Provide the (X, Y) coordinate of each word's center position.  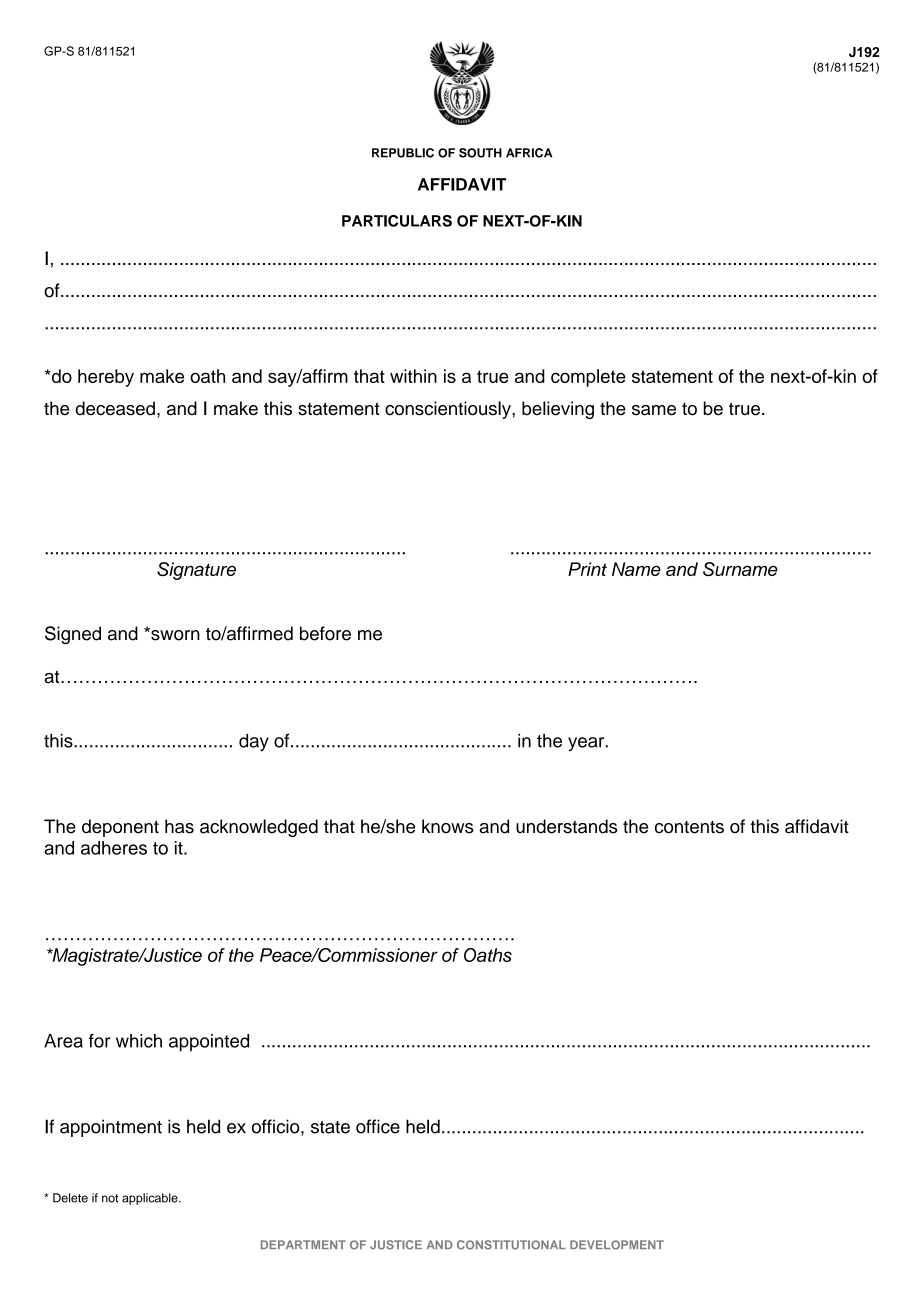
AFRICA (529, 153)
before (325, 633)
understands (566, 826)
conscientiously (449, 410)
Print (587, 569)
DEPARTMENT (303, 1244)
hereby (106, 378)
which (139, 1041)
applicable (151, 1199)
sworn (174, 634)
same (654, 410)
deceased (115, 408)
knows (448, 826)
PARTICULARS (397, 221)
